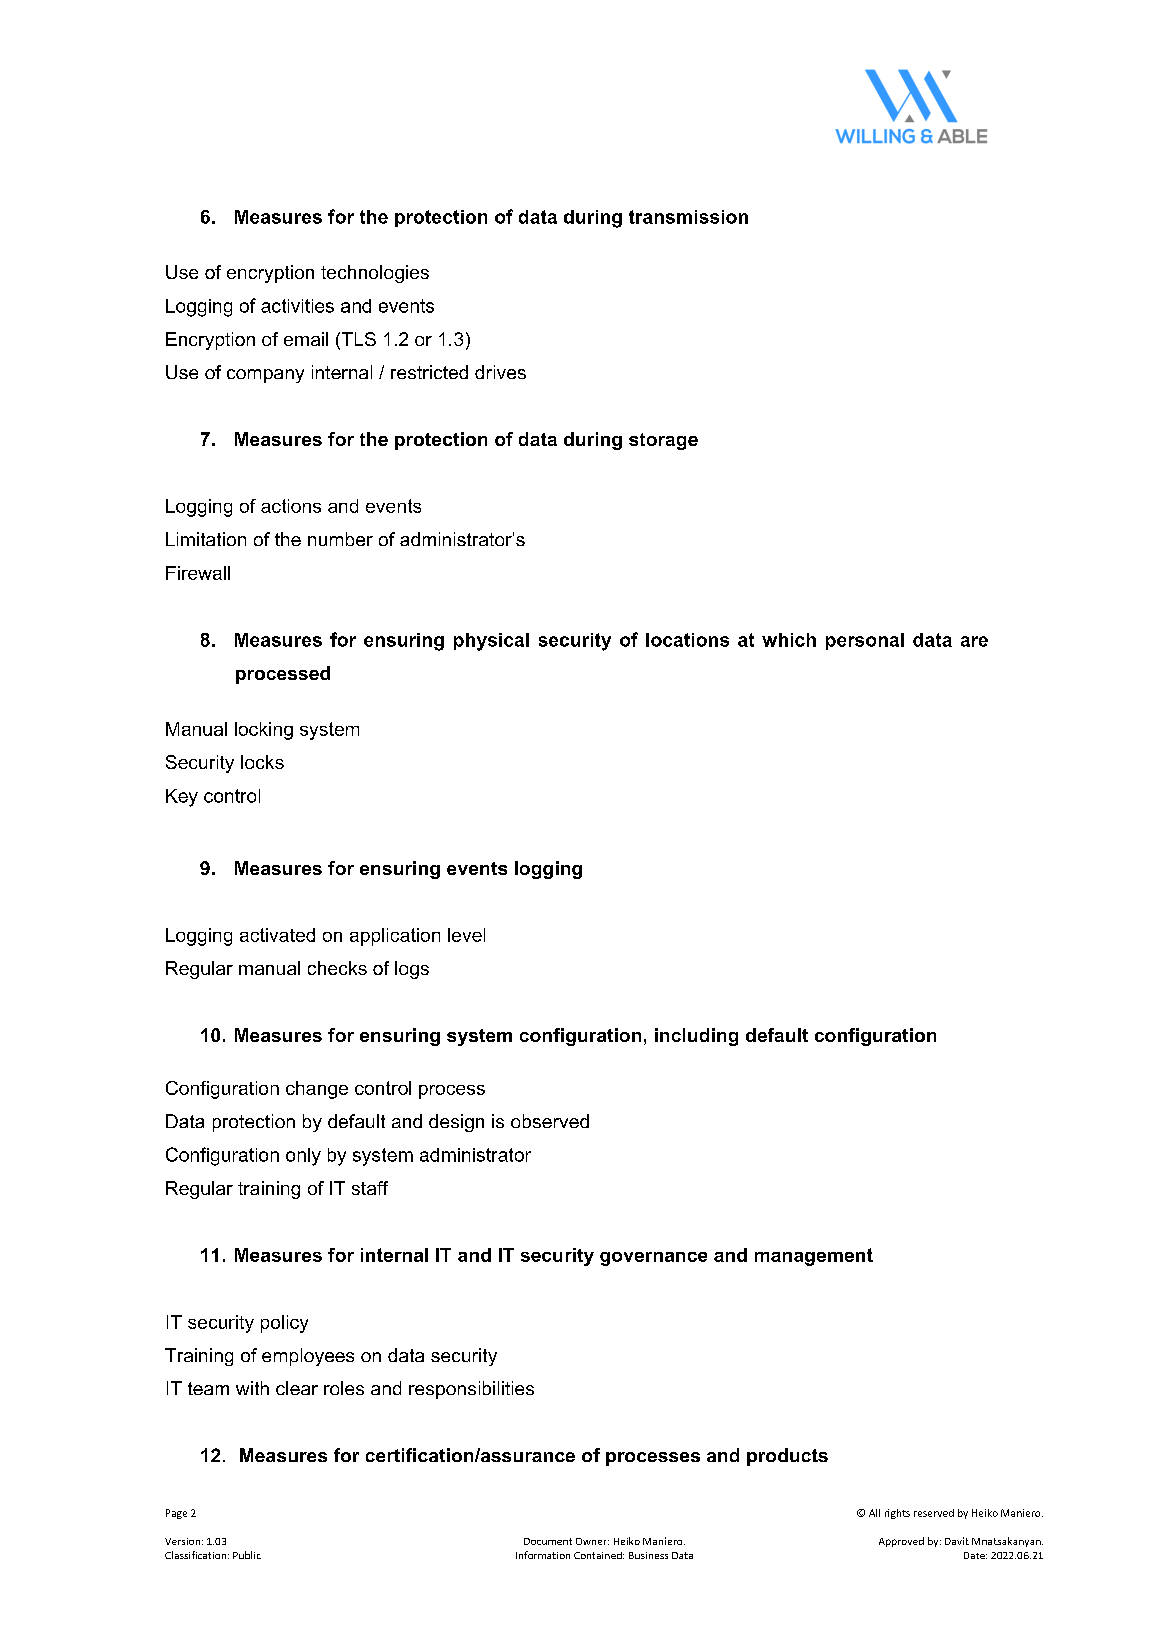  Describe the element at coordinates (247, 1555) in the image. I see `Public` at that location.
